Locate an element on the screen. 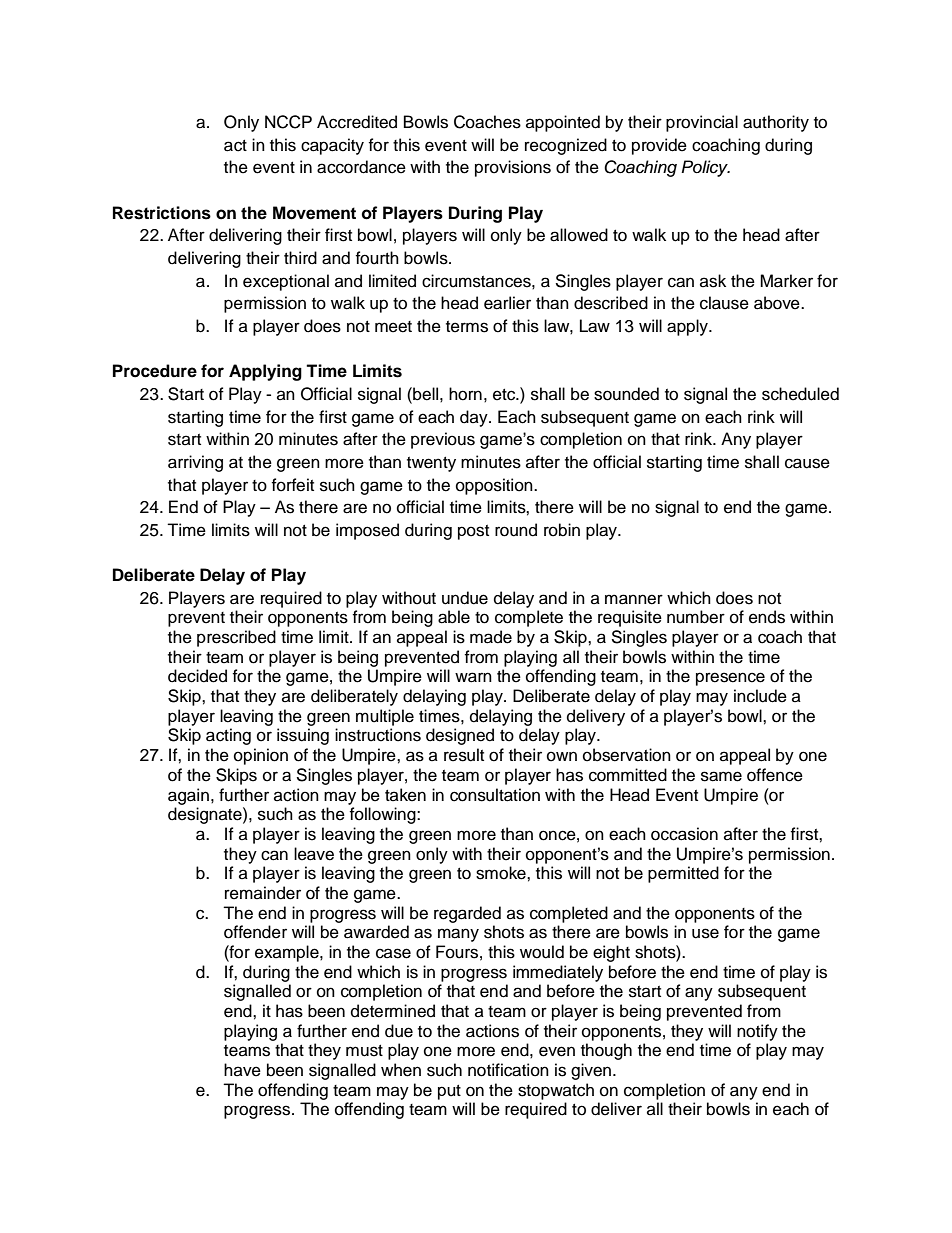 Image resolution: width=952 pixels, height=1233 pixels. notification is located at coordinates (508, 1070).
